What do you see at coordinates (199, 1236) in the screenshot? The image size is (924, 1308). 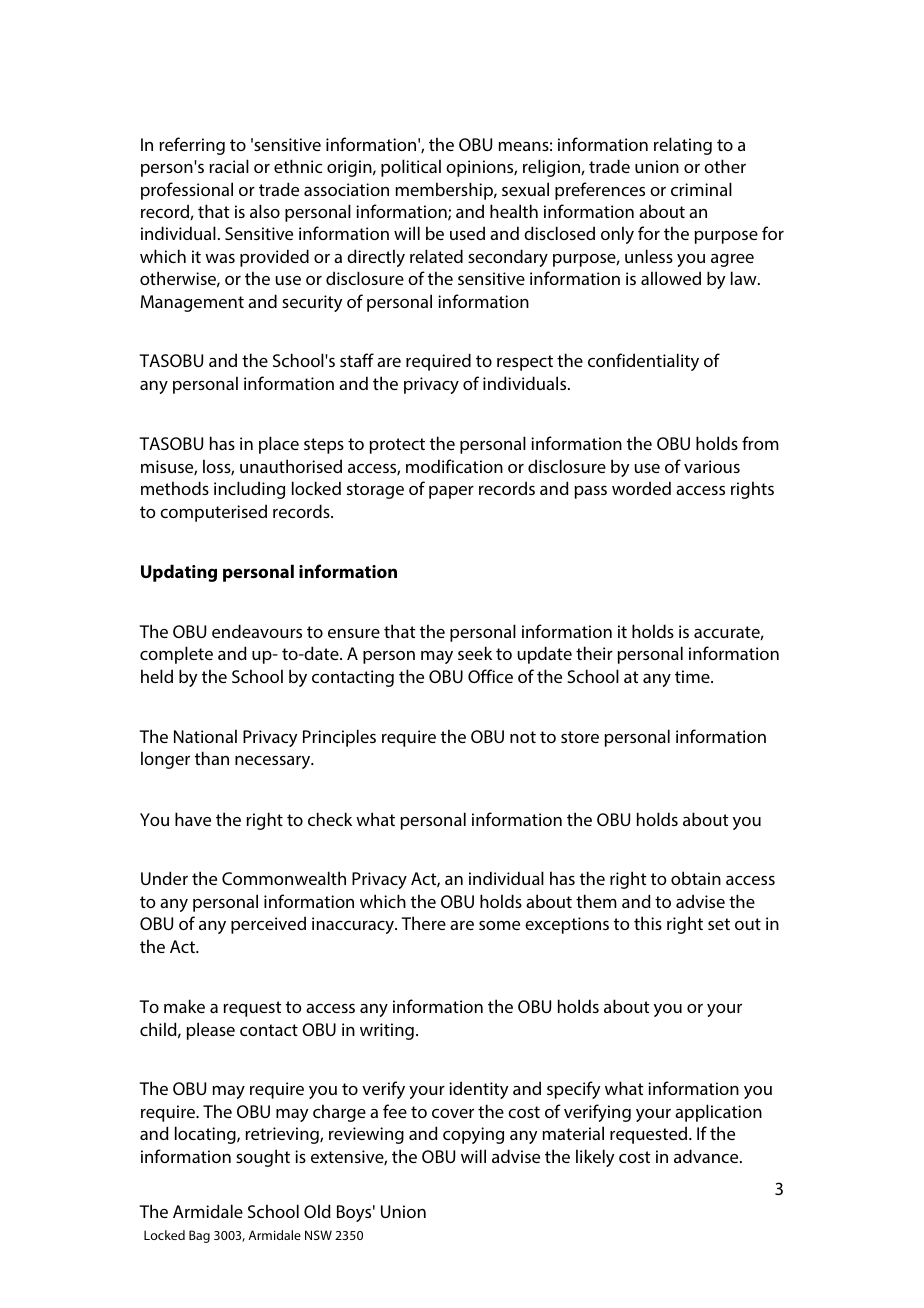 I see `Bag` at bounding box center [199, 1236].
